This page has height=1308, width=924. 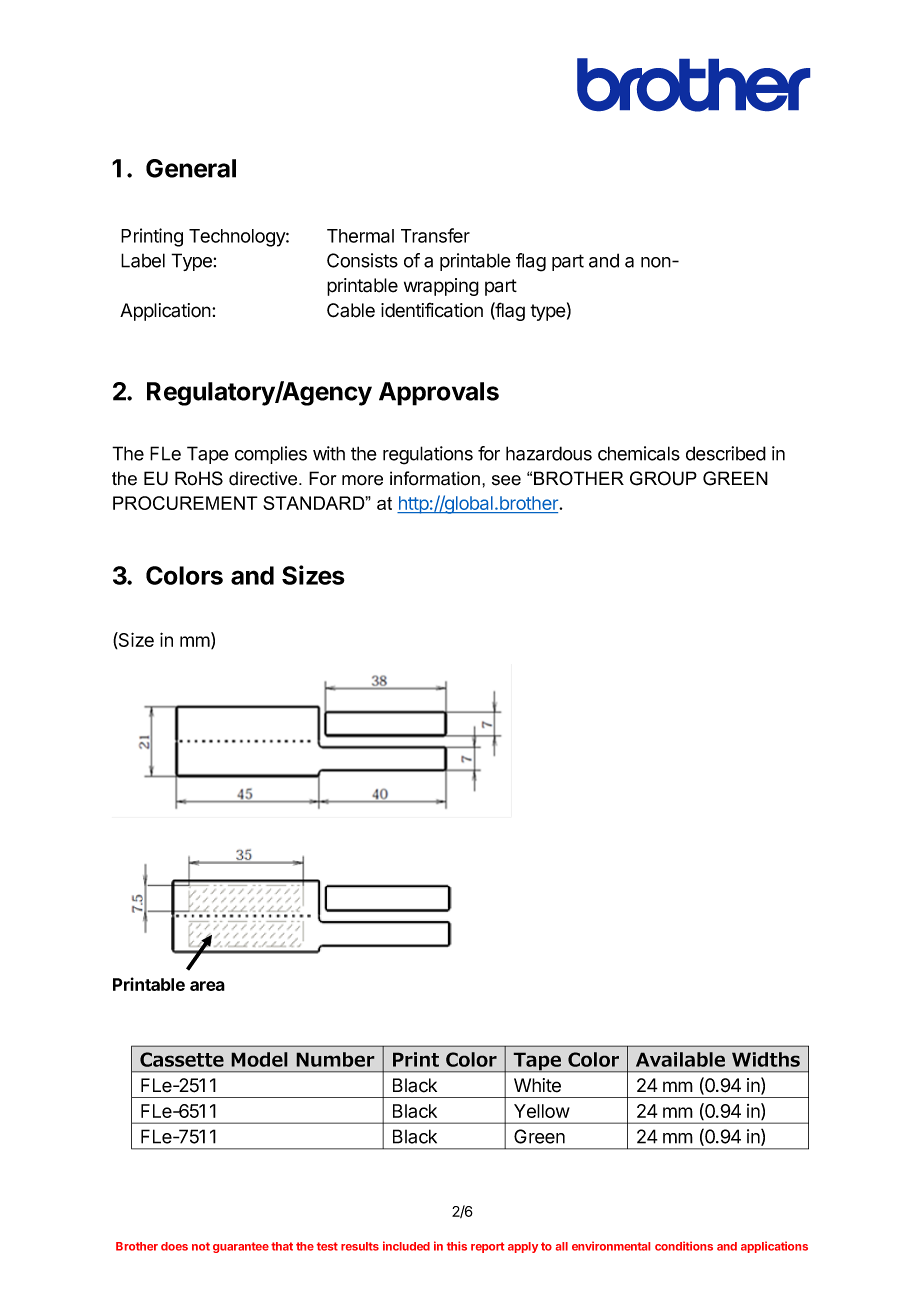 I want to click on information, so click(x=435, y=478).
